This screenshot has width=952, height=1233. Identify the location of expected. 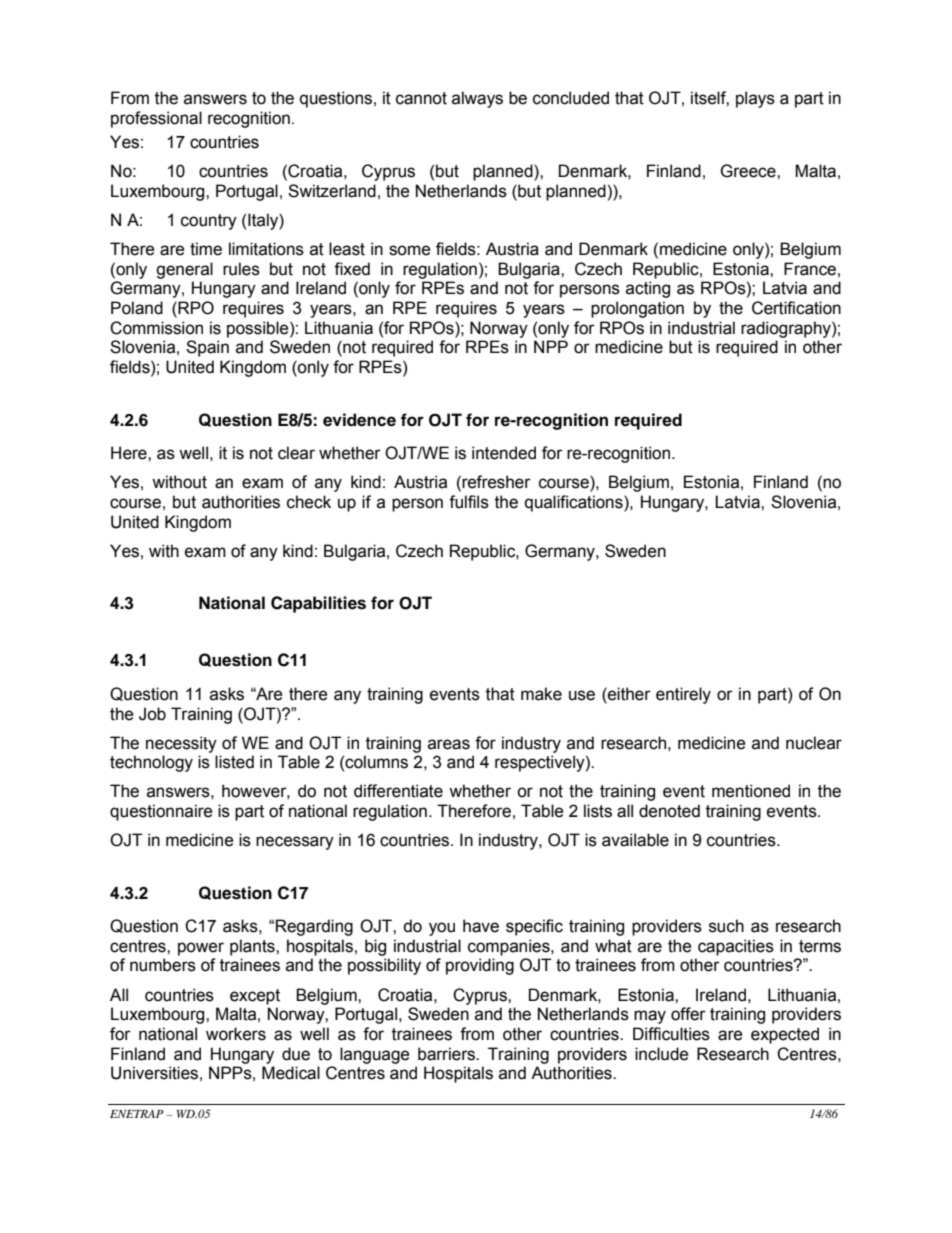
(785, 1035).
